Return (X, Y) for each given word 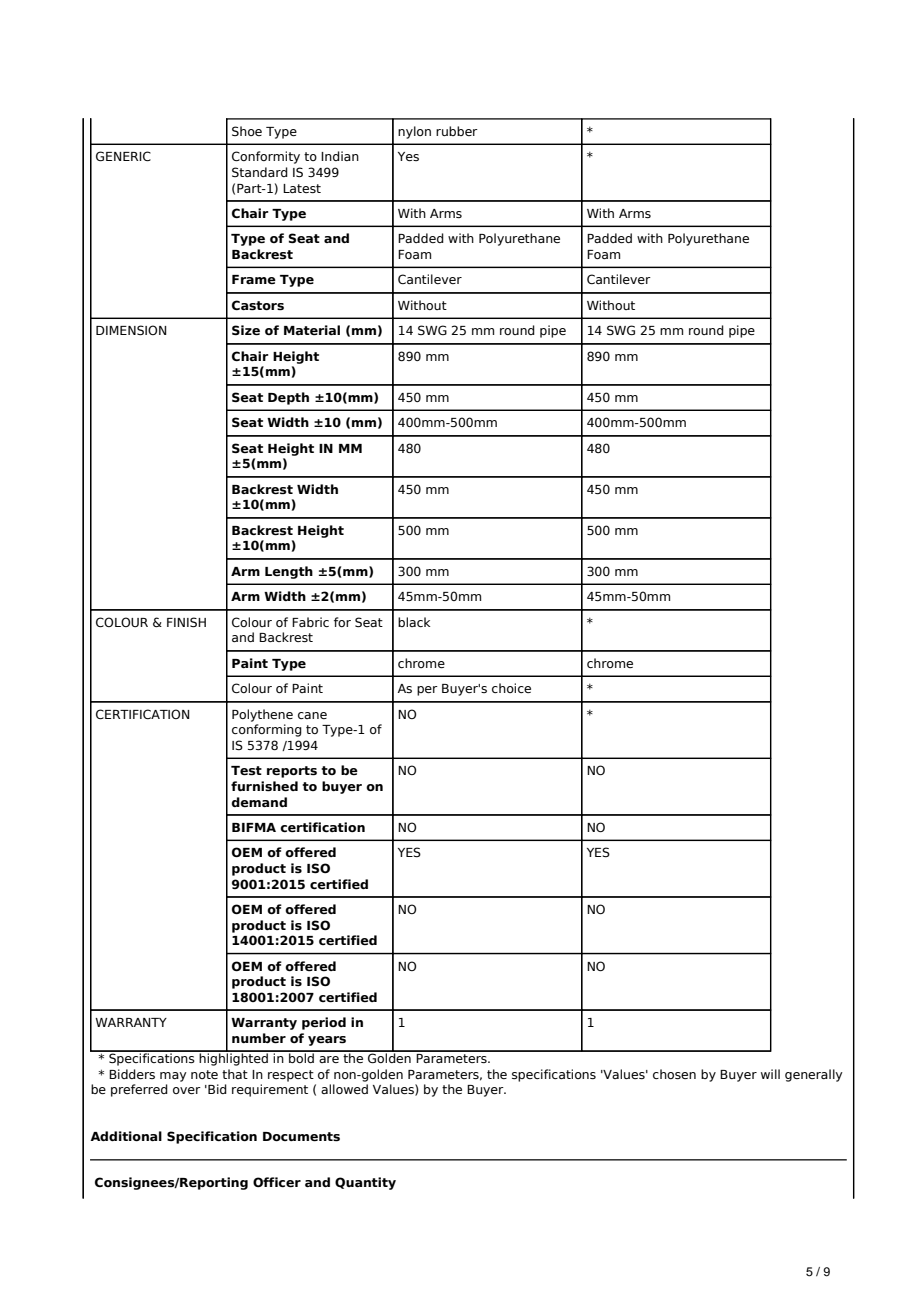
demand (259, 802)
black (414, 622)
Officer (277, 1182)
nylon (414, 132)
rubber (457, 131)
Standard (260, 172)
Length (289, 572)
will (770, 1074)
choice (511, 688)
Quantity (365, 1183)
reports (292, 772)
